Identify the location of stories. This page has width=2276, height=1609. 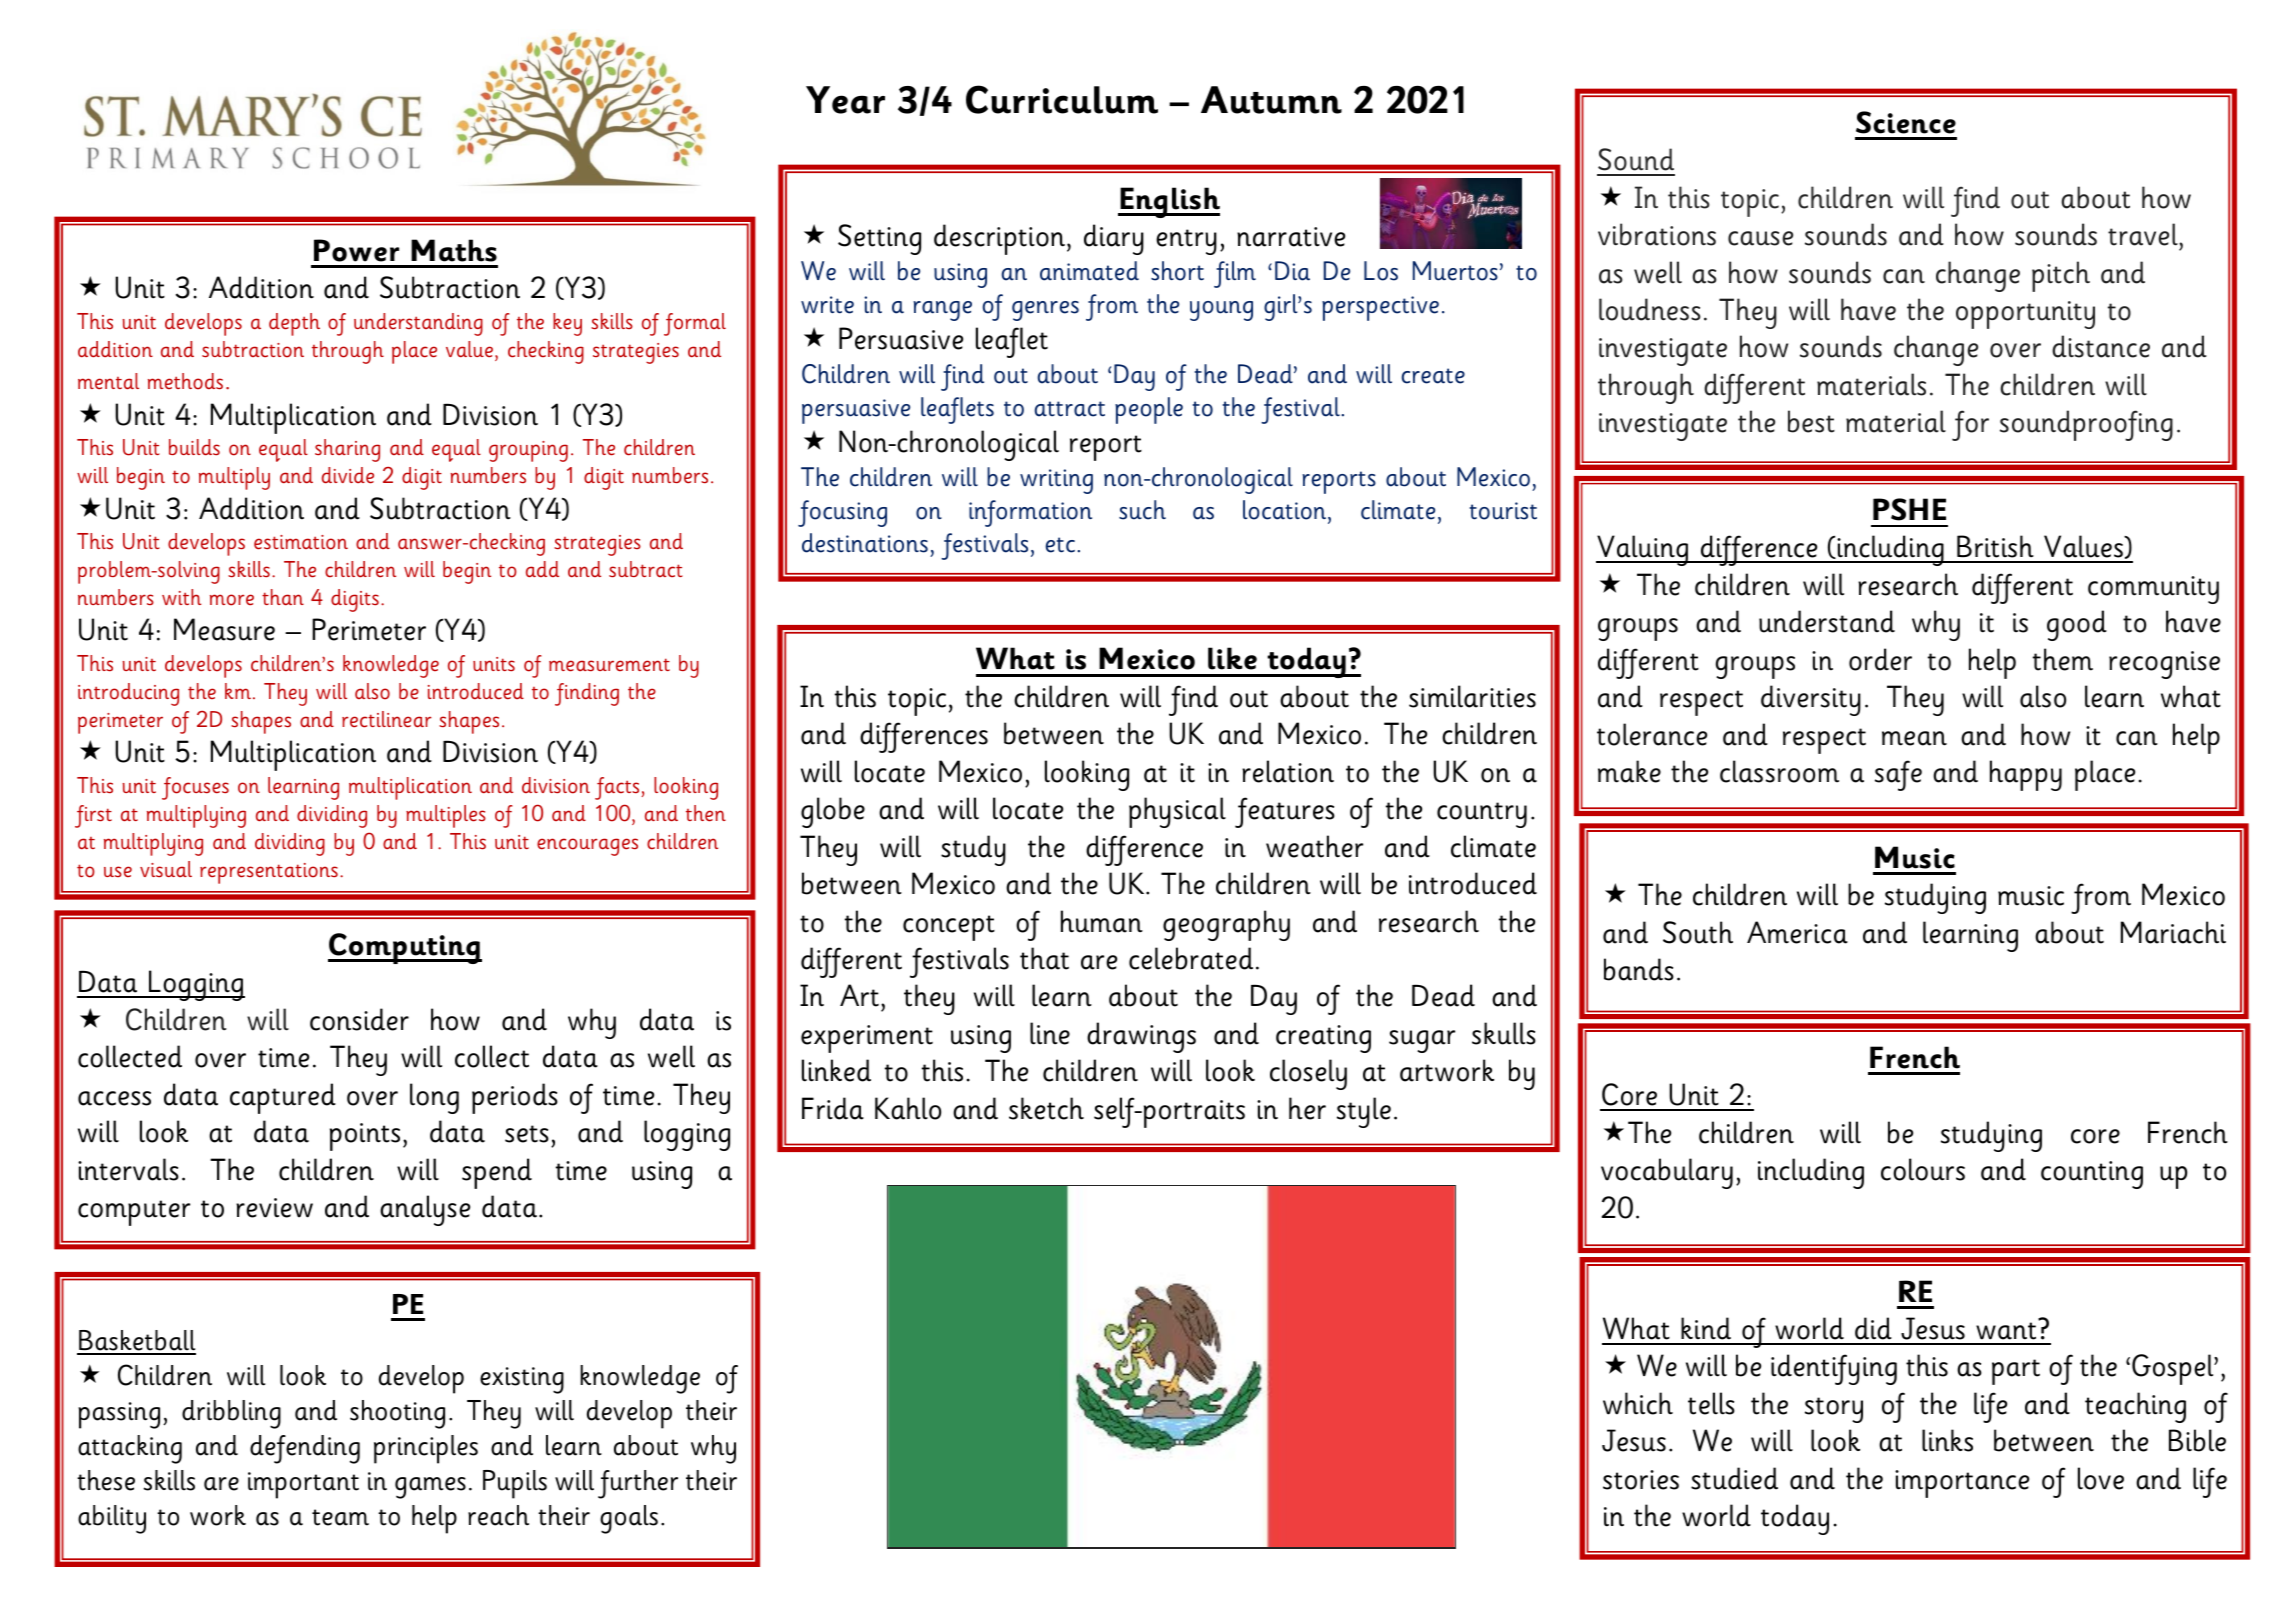
(1641, 1480).
